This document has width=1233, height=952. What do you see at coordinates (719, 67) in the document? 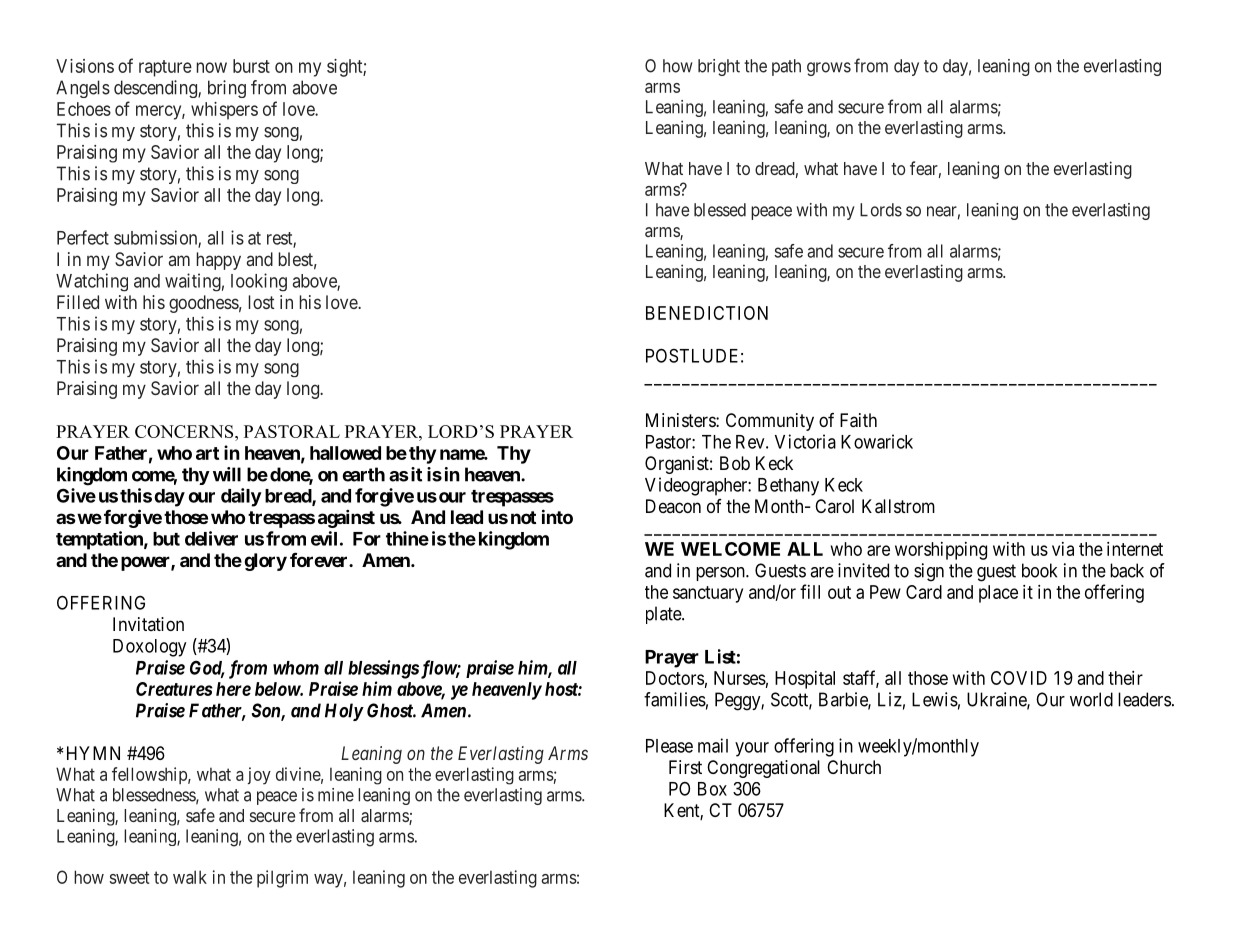
I see `bright` at bounding box center [719, 67].
